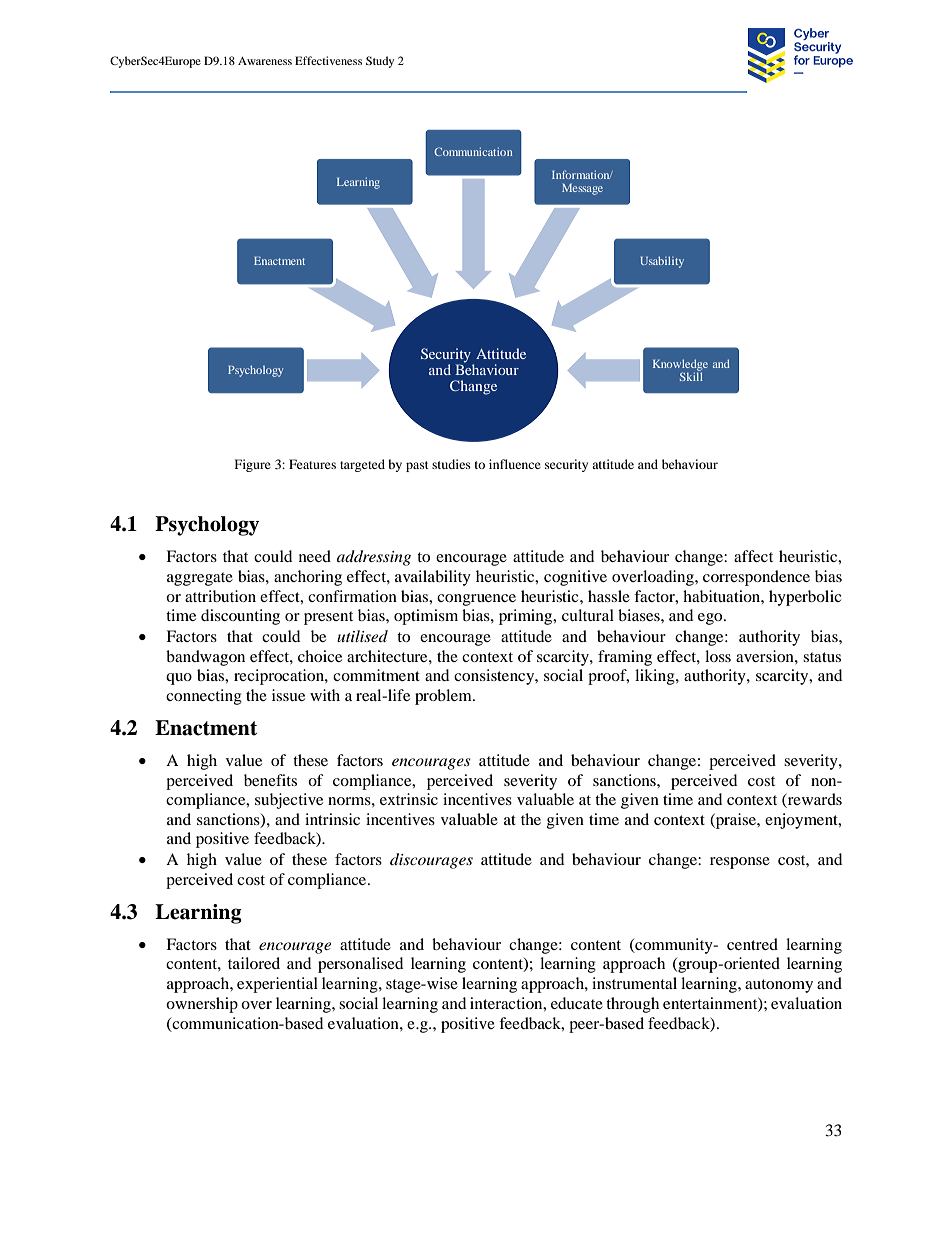  Describe the element at coordinates (753, 556) in the document. I see `affect` at that location.
